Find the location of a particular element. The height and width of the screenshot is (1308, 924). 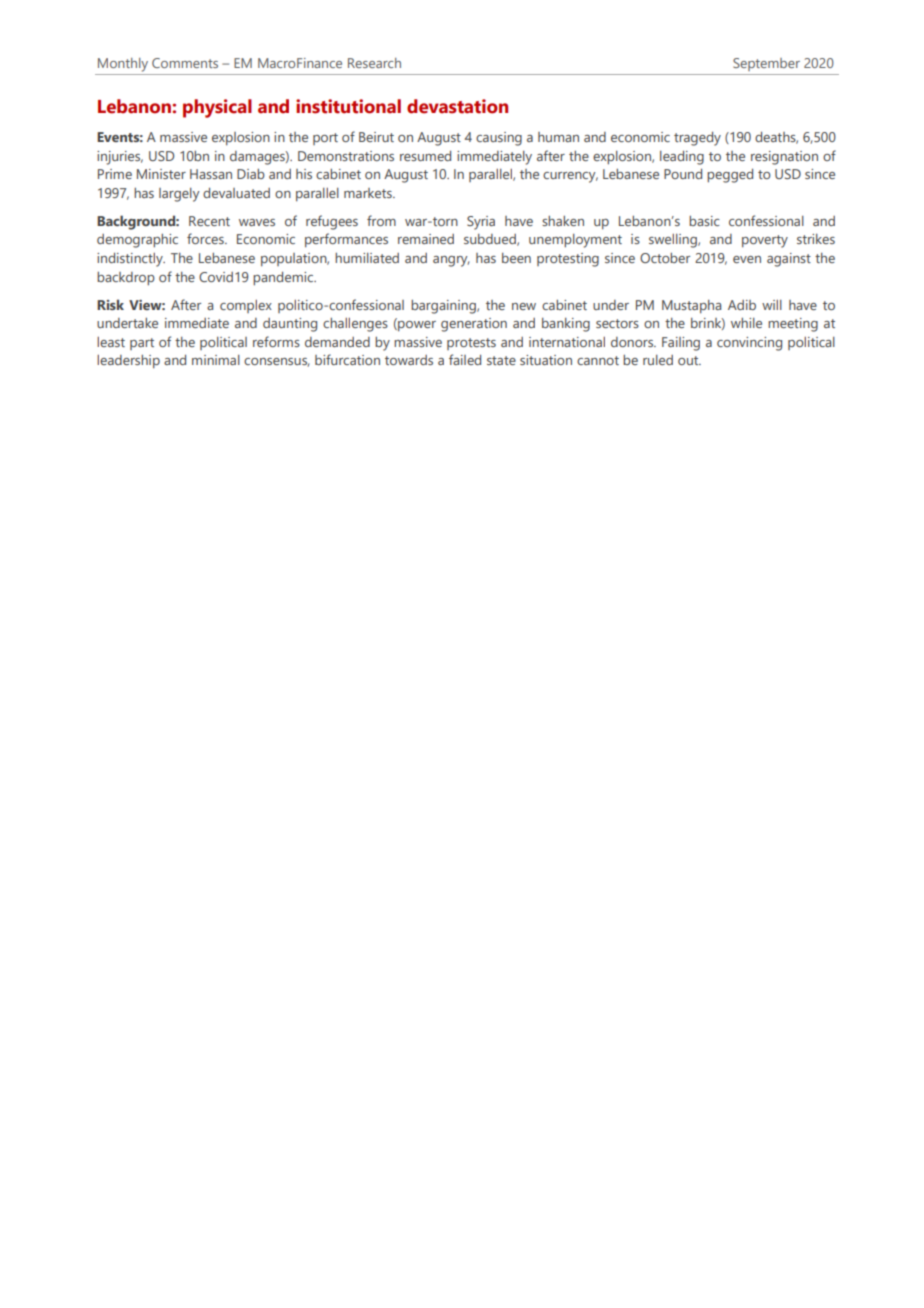

Research is located at coordinates (374, 63).
